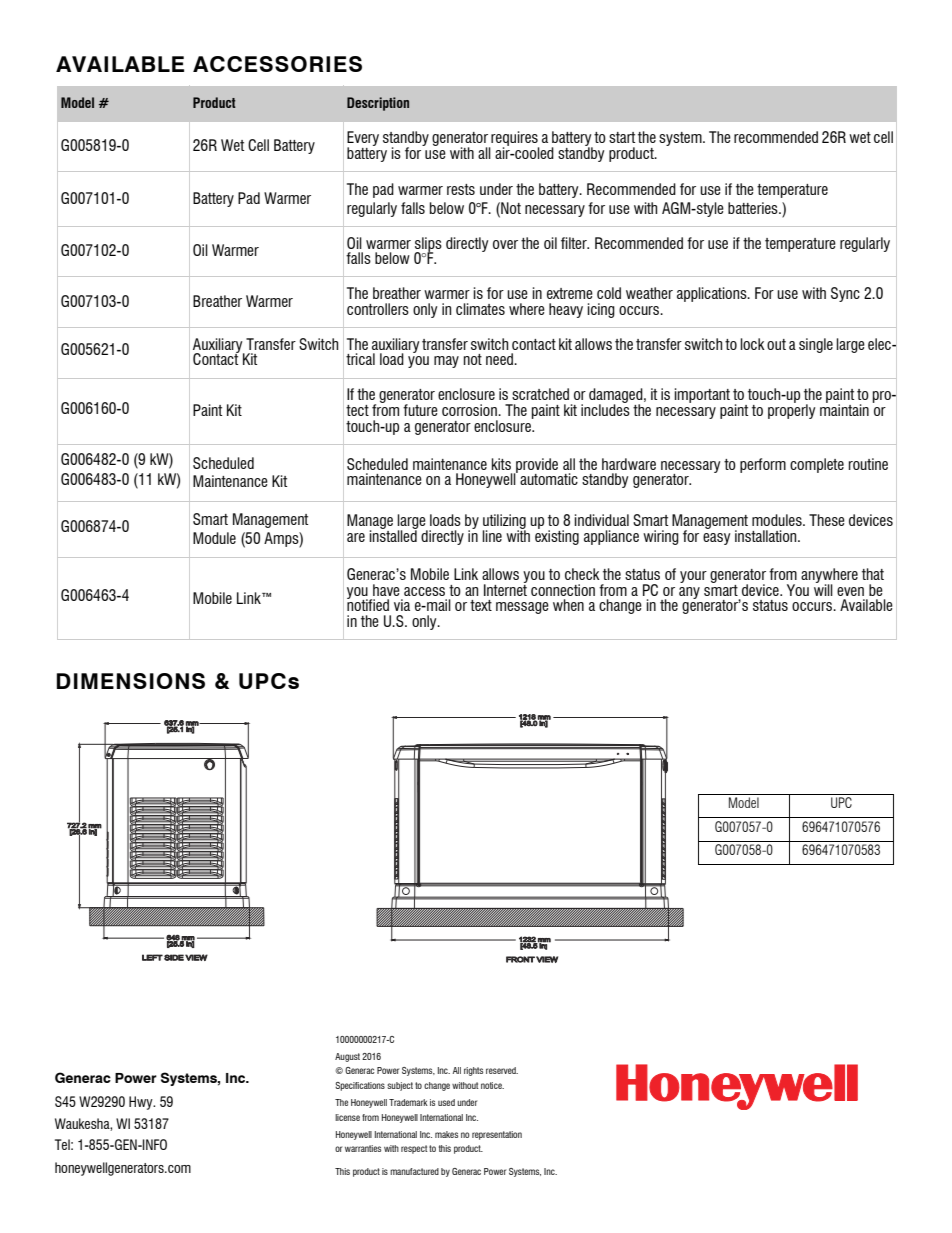 Image resolution: width=952 pixels, height=1233 pixels. I want to click on Hwy, so click(142, 1103).
